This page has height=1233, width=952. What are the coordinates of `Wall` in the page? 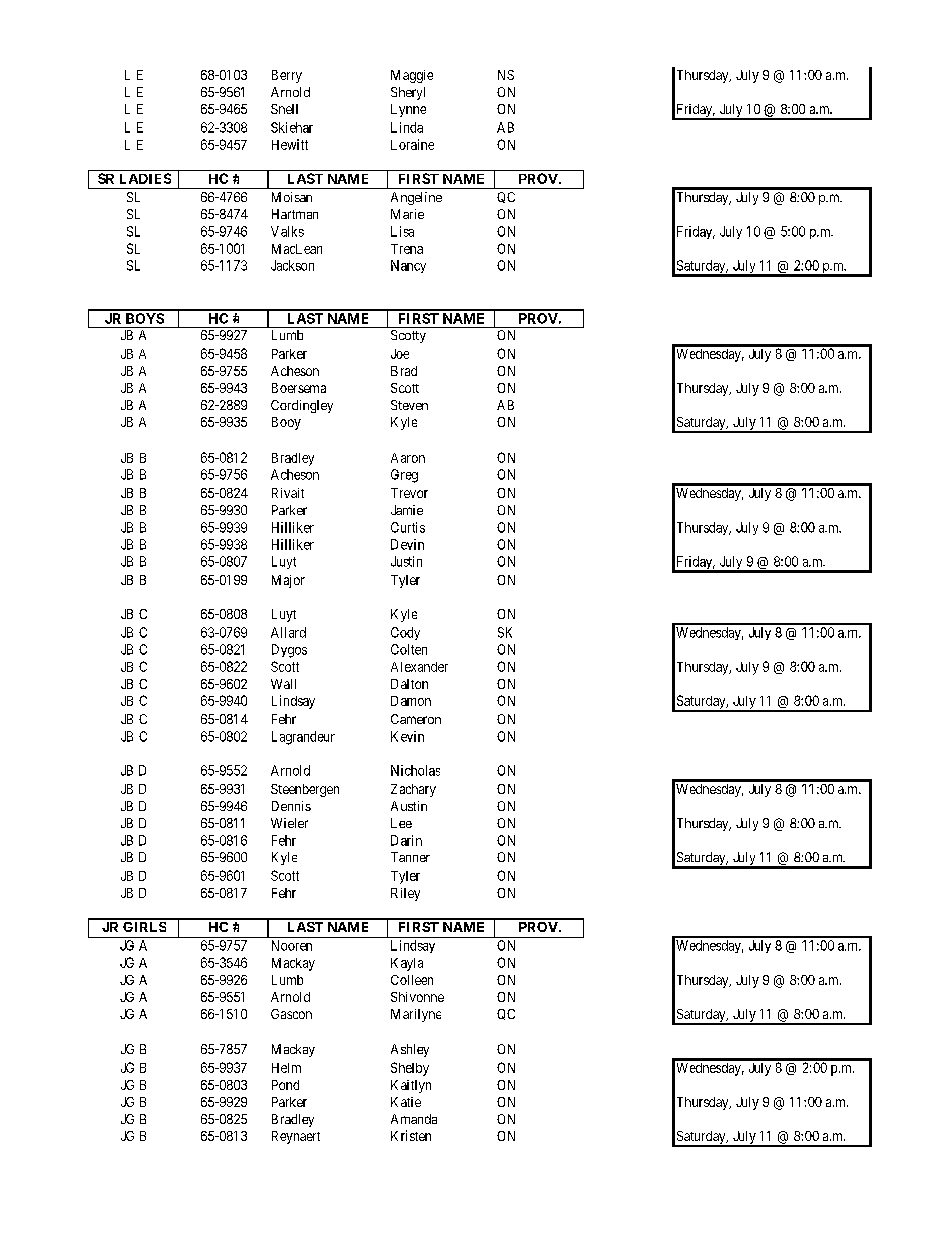 It's located at (283, 684).
